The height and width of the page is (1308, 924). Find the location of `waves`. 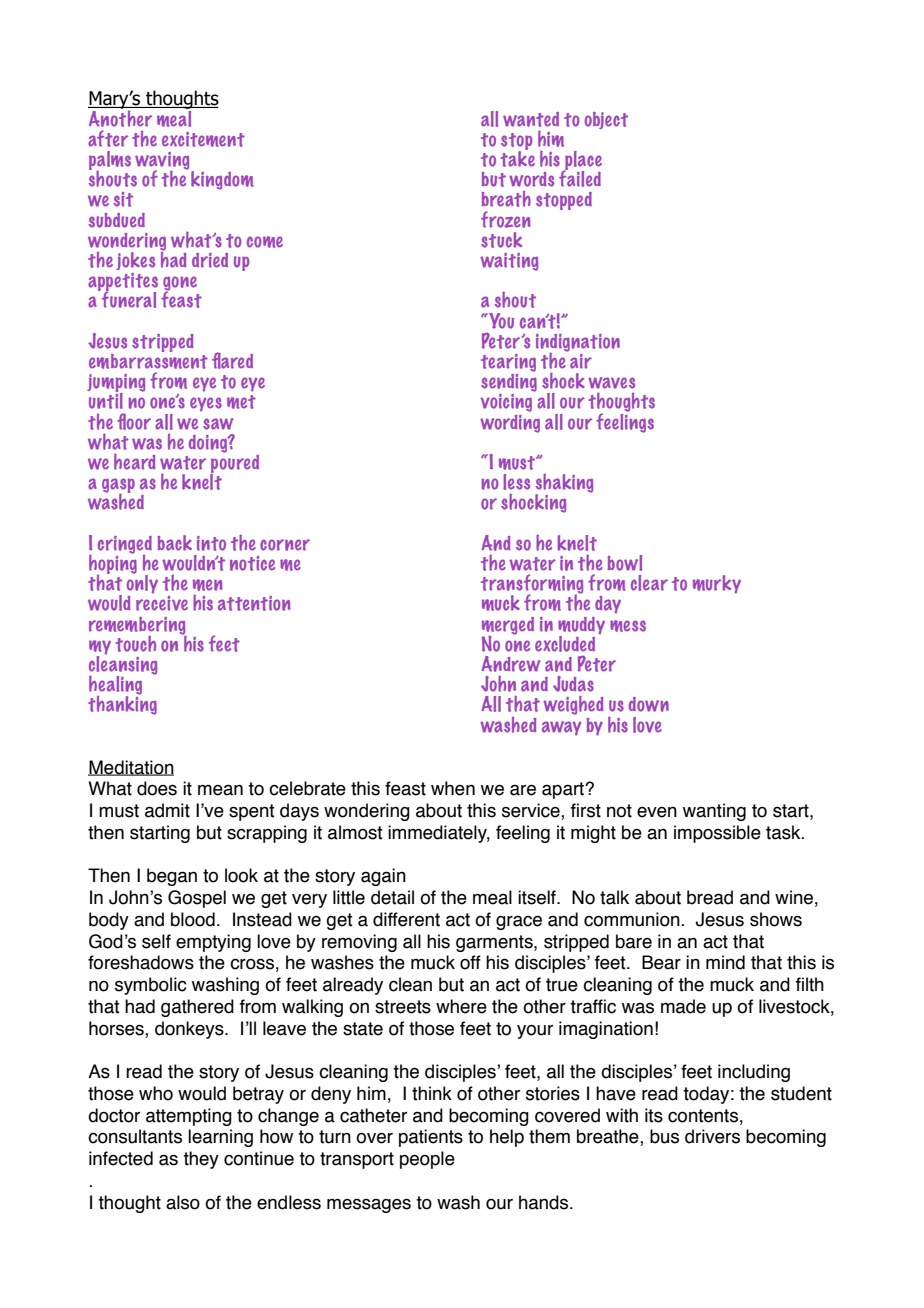

waves is located at coordinates (611, 383).
